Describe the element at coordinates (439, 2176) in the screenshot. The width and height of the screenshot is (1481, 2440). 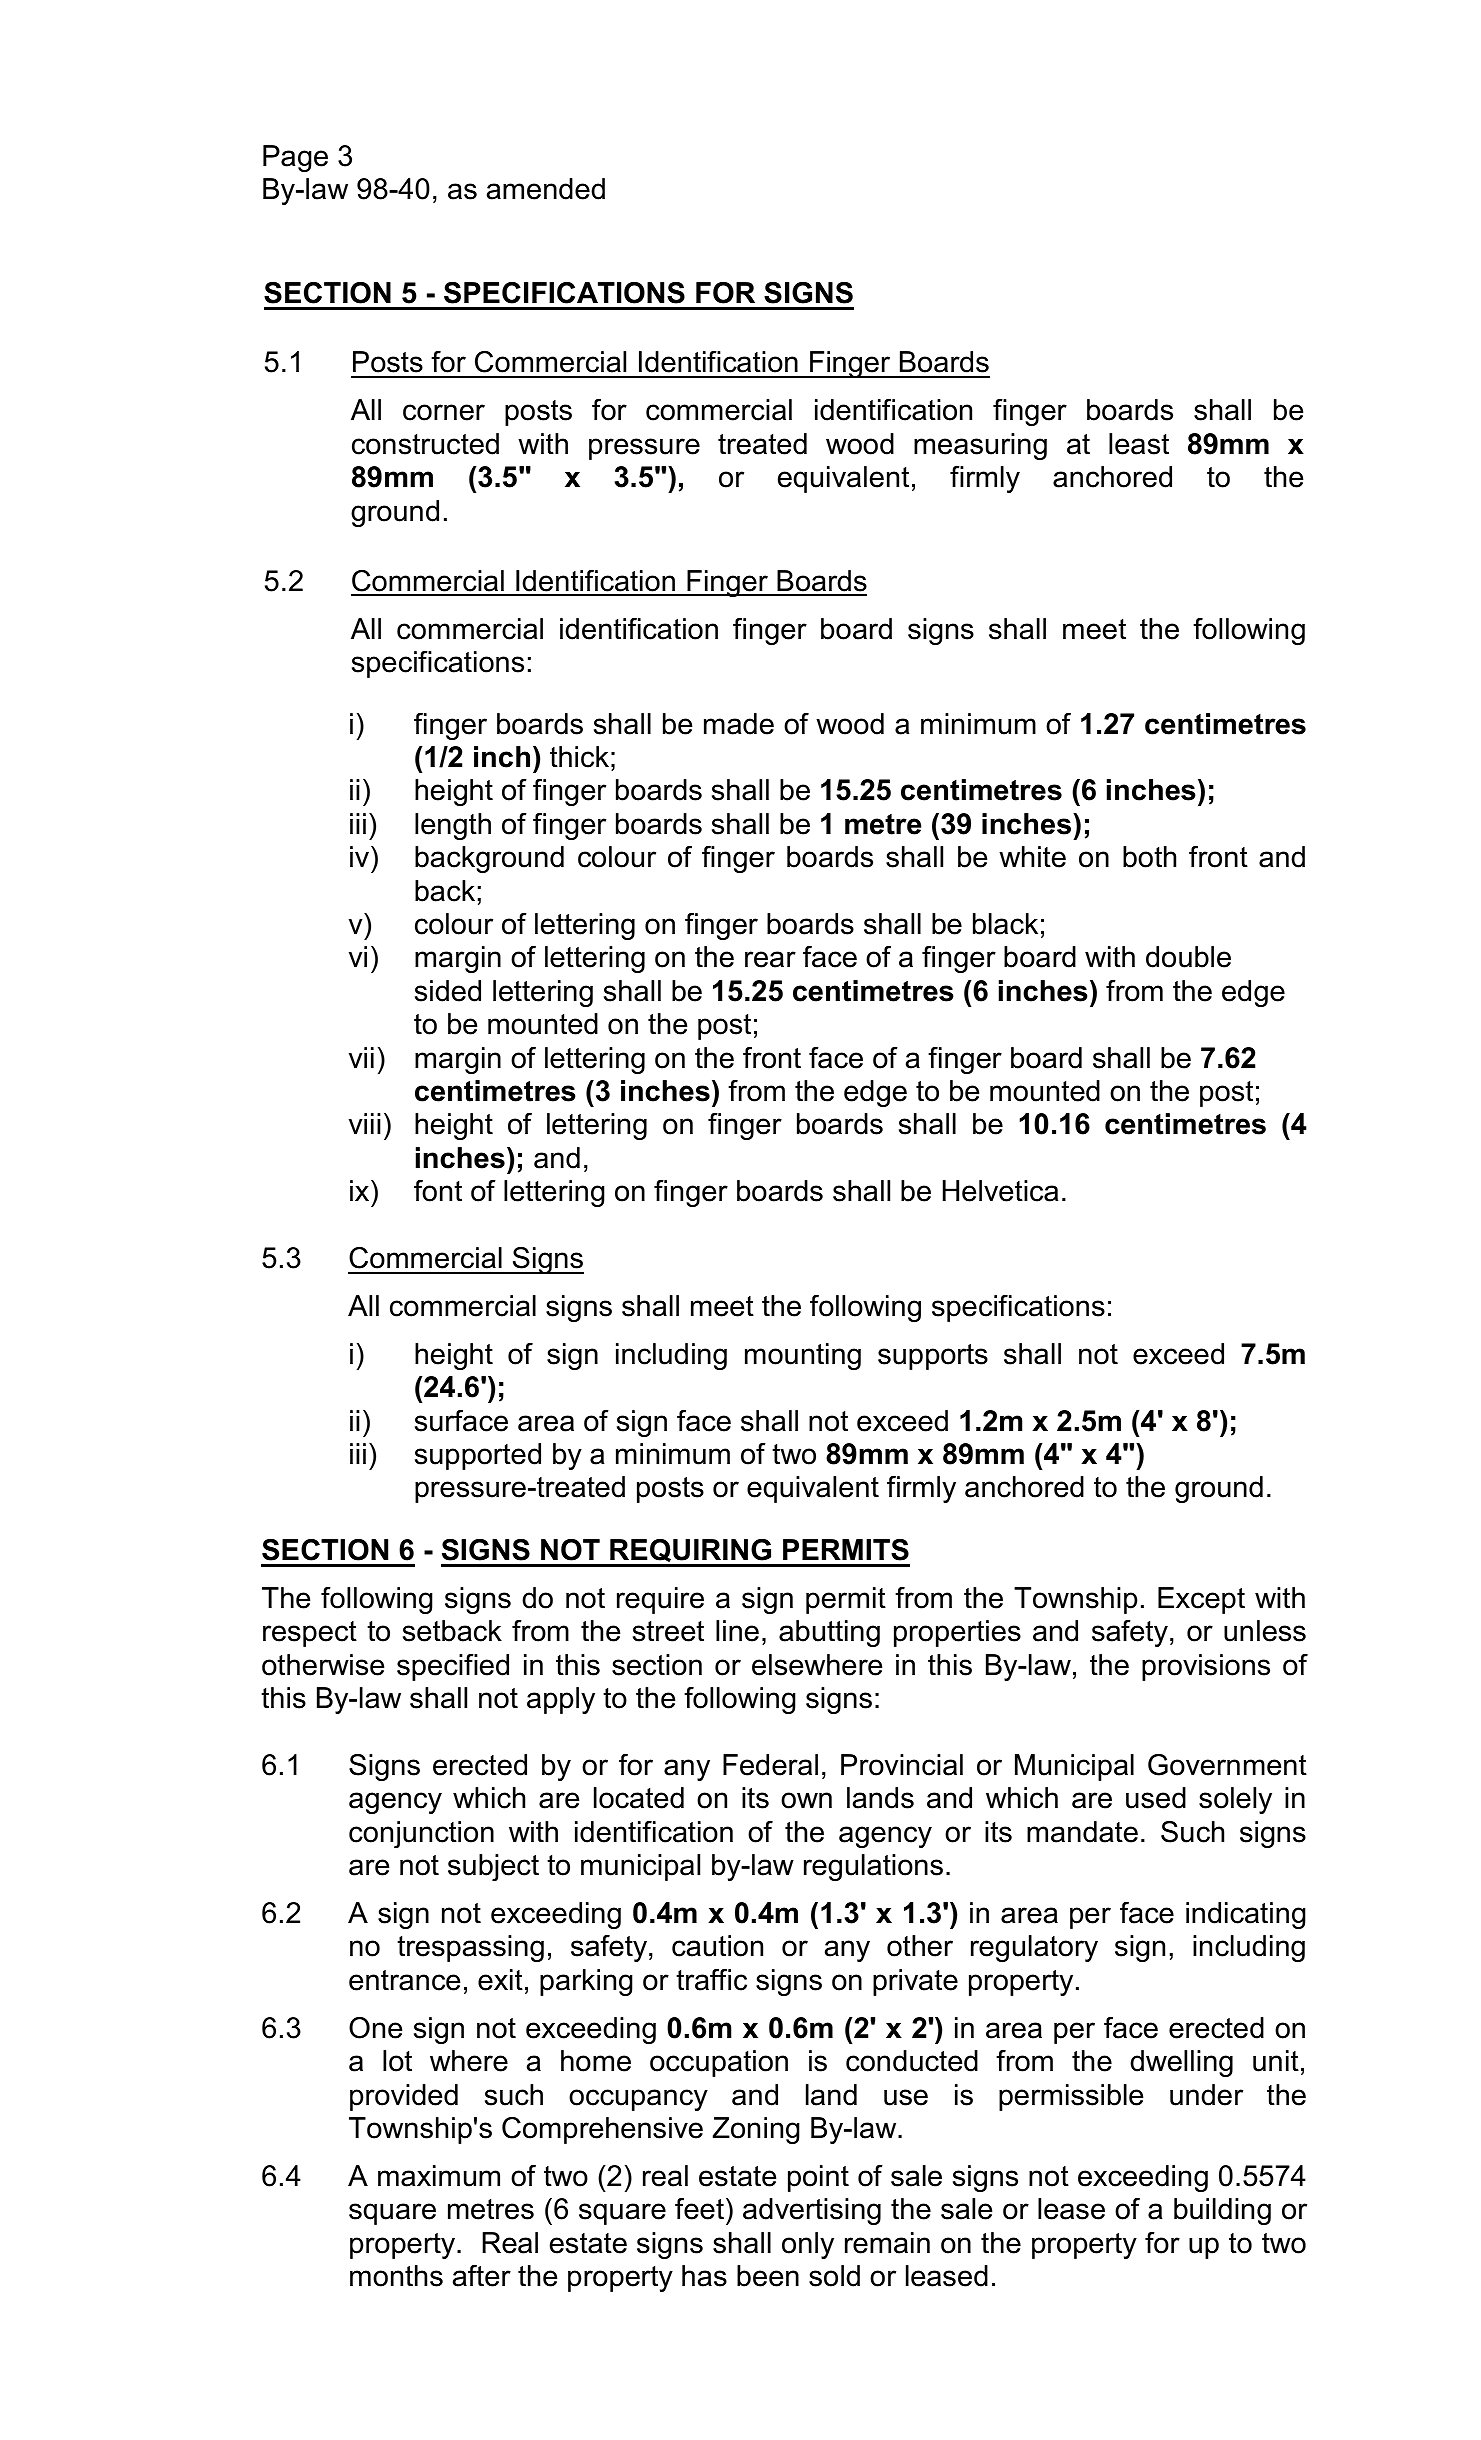
I see `maximum` at that location.
